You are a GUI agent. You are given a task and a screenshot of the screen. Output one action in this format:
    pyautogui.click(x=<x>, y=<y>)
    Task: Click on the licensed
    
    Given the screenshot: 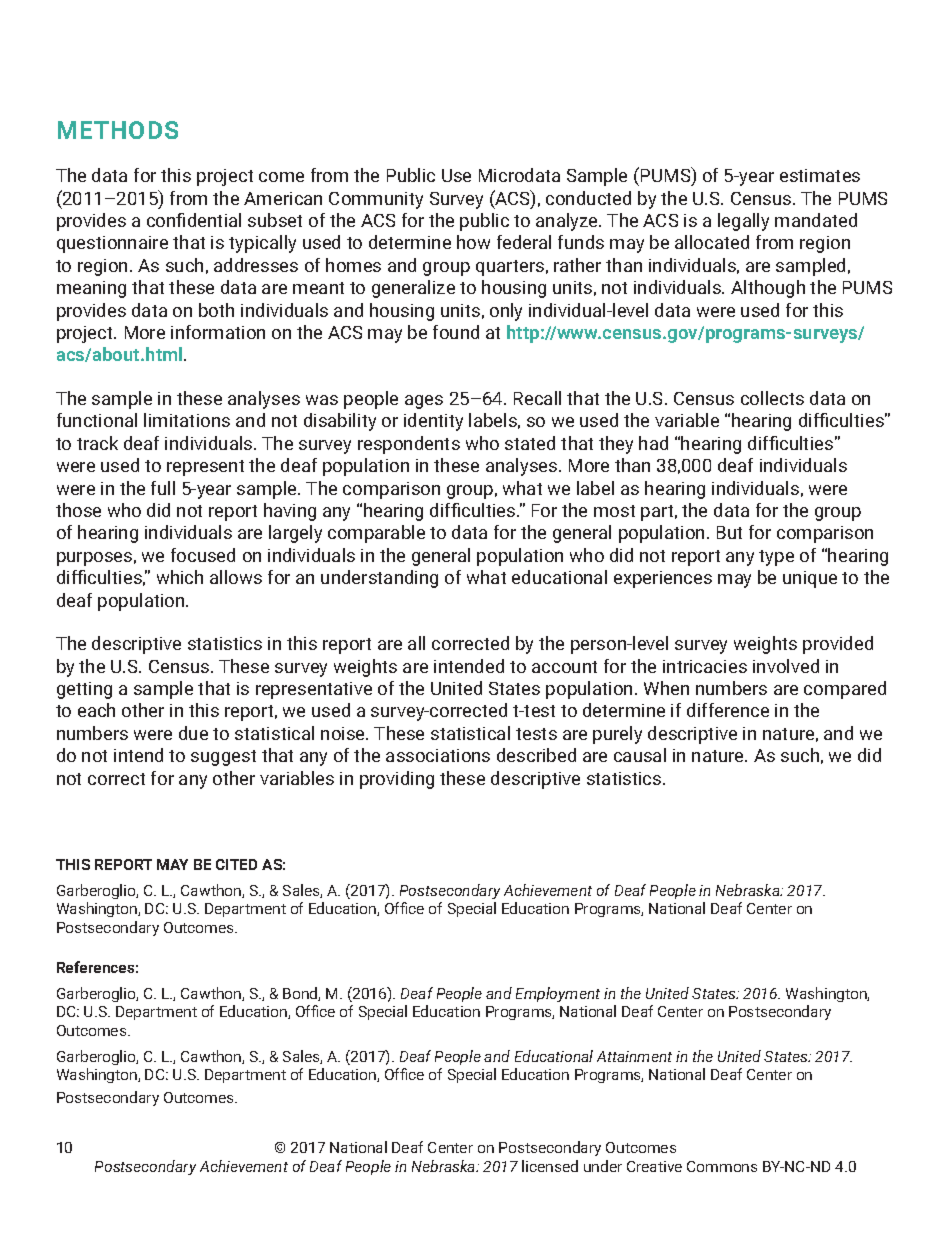 What is the action you would take?
    pyautogui.click(x=550, y=1166)
